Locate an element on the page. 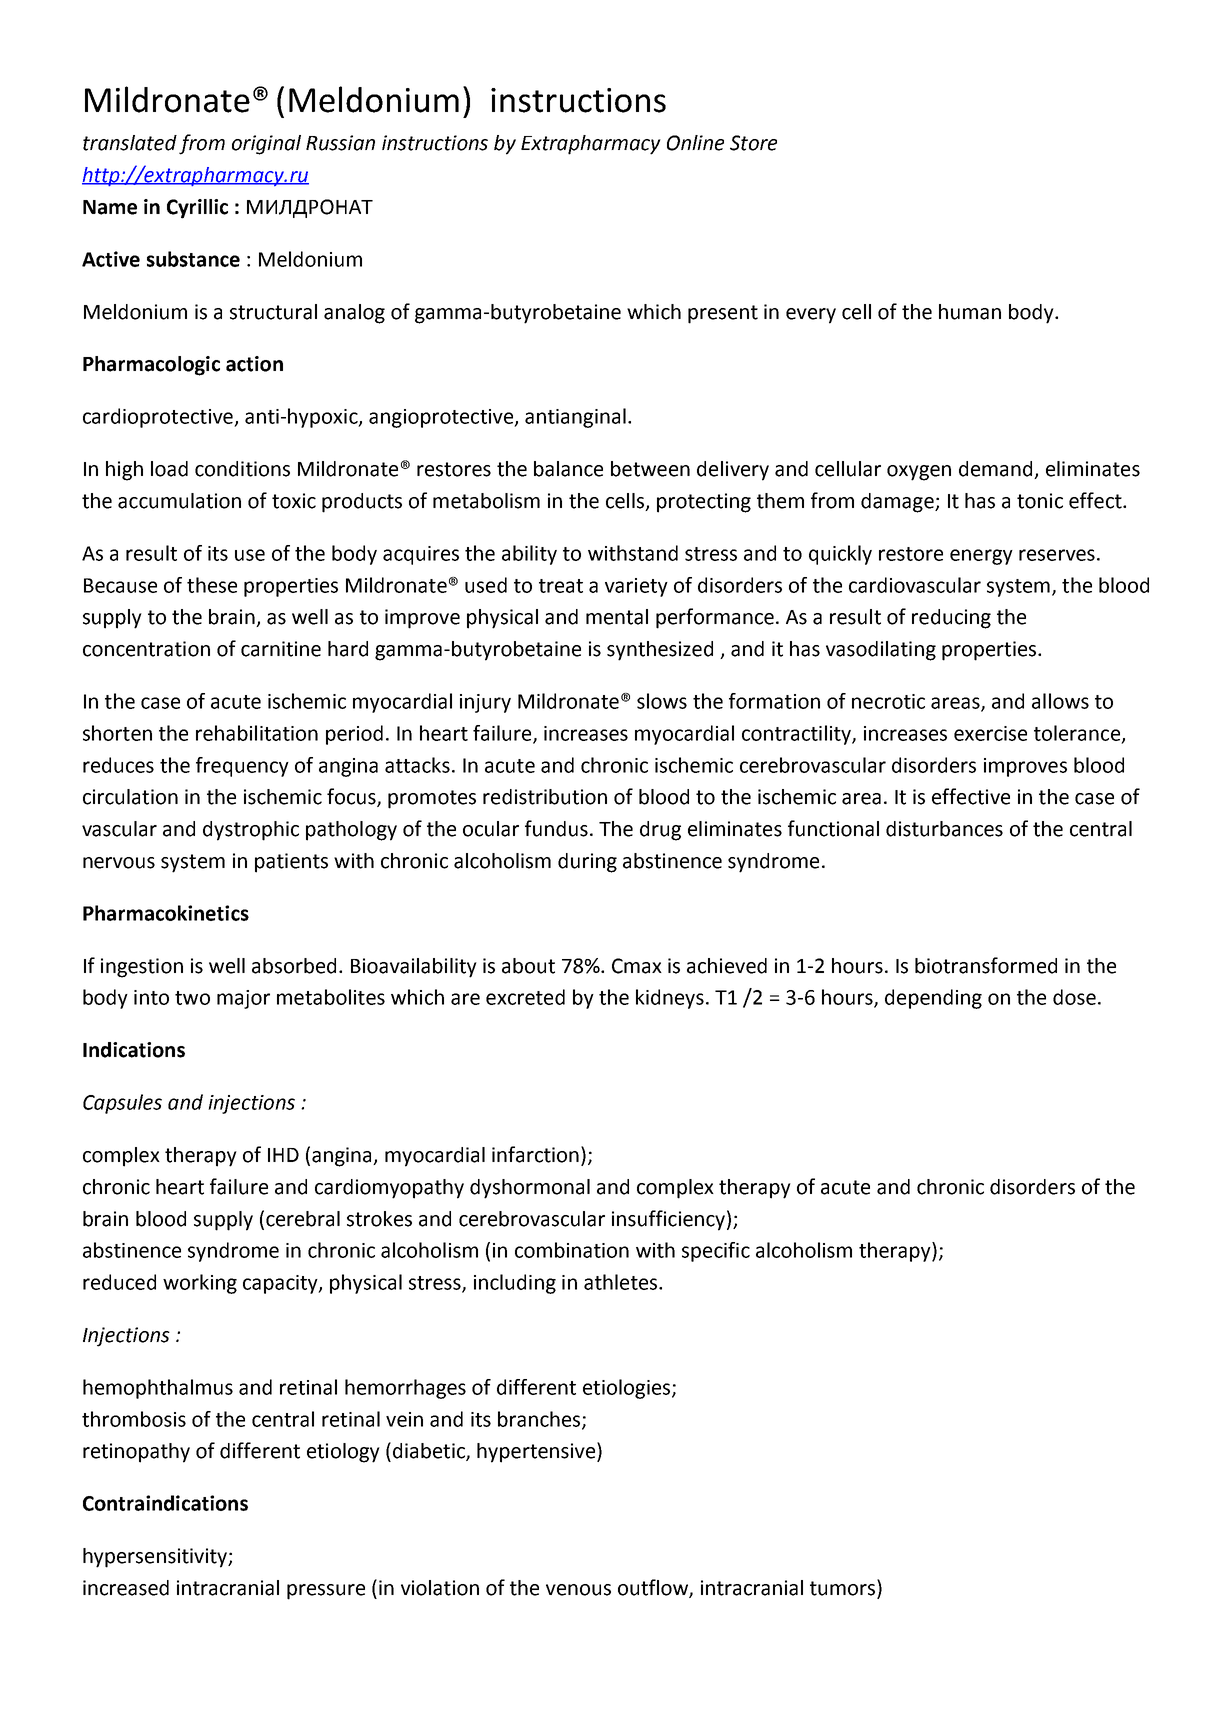 The width and height of the page is (1228, 1736). Online is located at coordinates (695, 143).
